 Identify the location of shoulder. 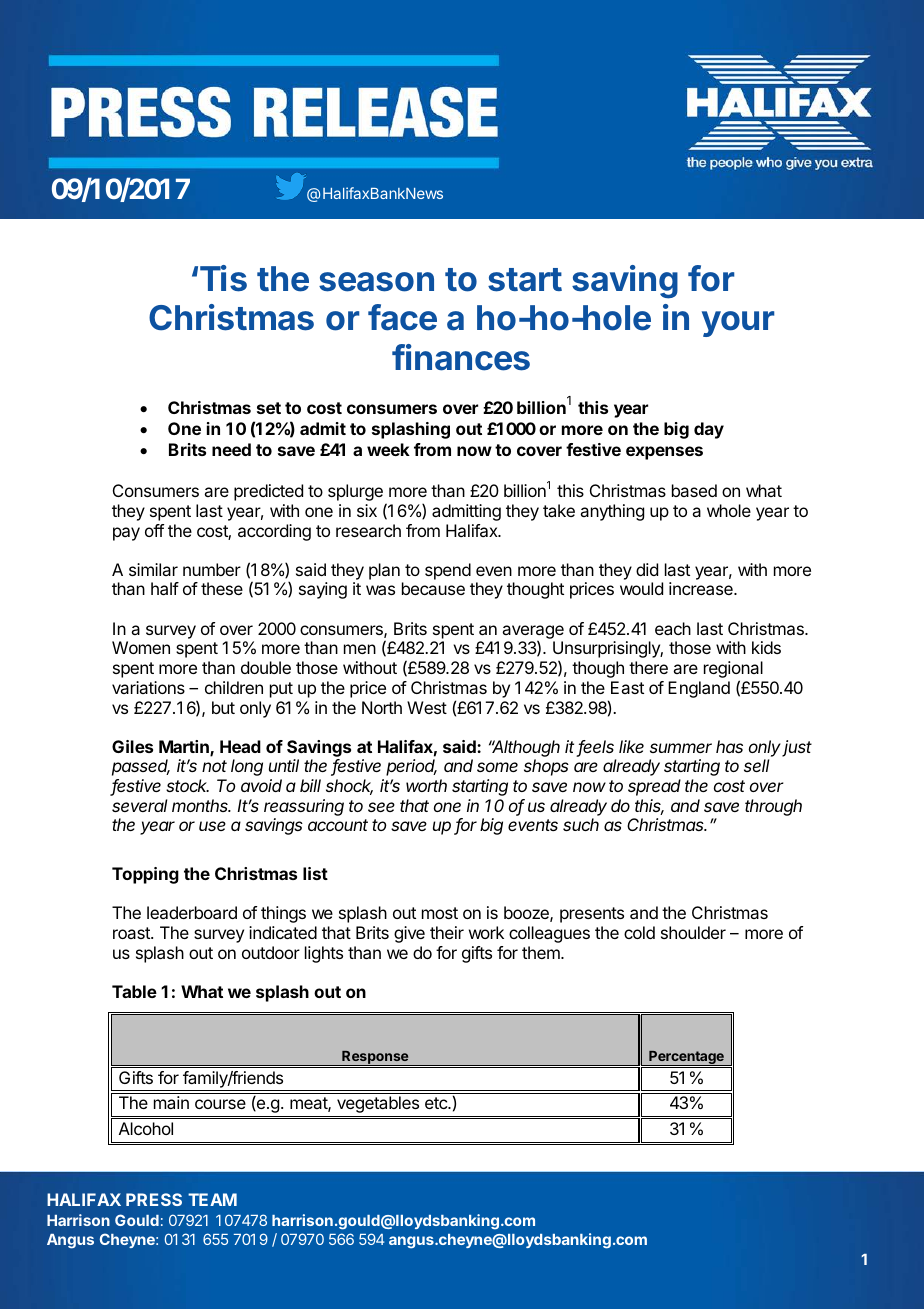
(693, 932).
